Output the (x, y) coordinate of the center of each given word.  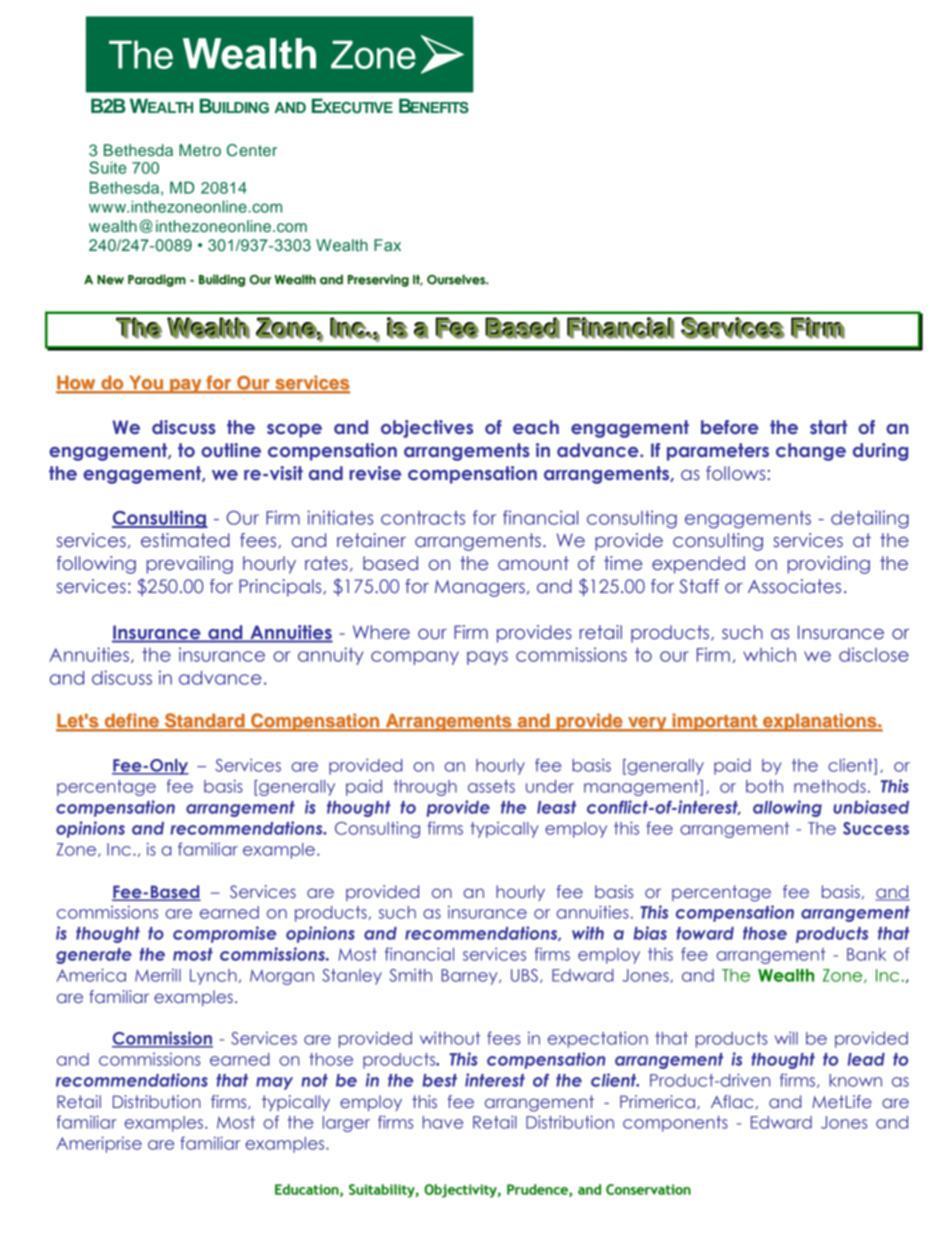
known (855, 1080)
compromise (224, 934)
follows (735, 473)
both (764, 786)
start (828, 427)
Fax (387, 245)
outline (231, 450)
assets (491, 786)
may (274, 1083)
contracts (423, 518)
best (439, 1080)
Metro (200, 150)
